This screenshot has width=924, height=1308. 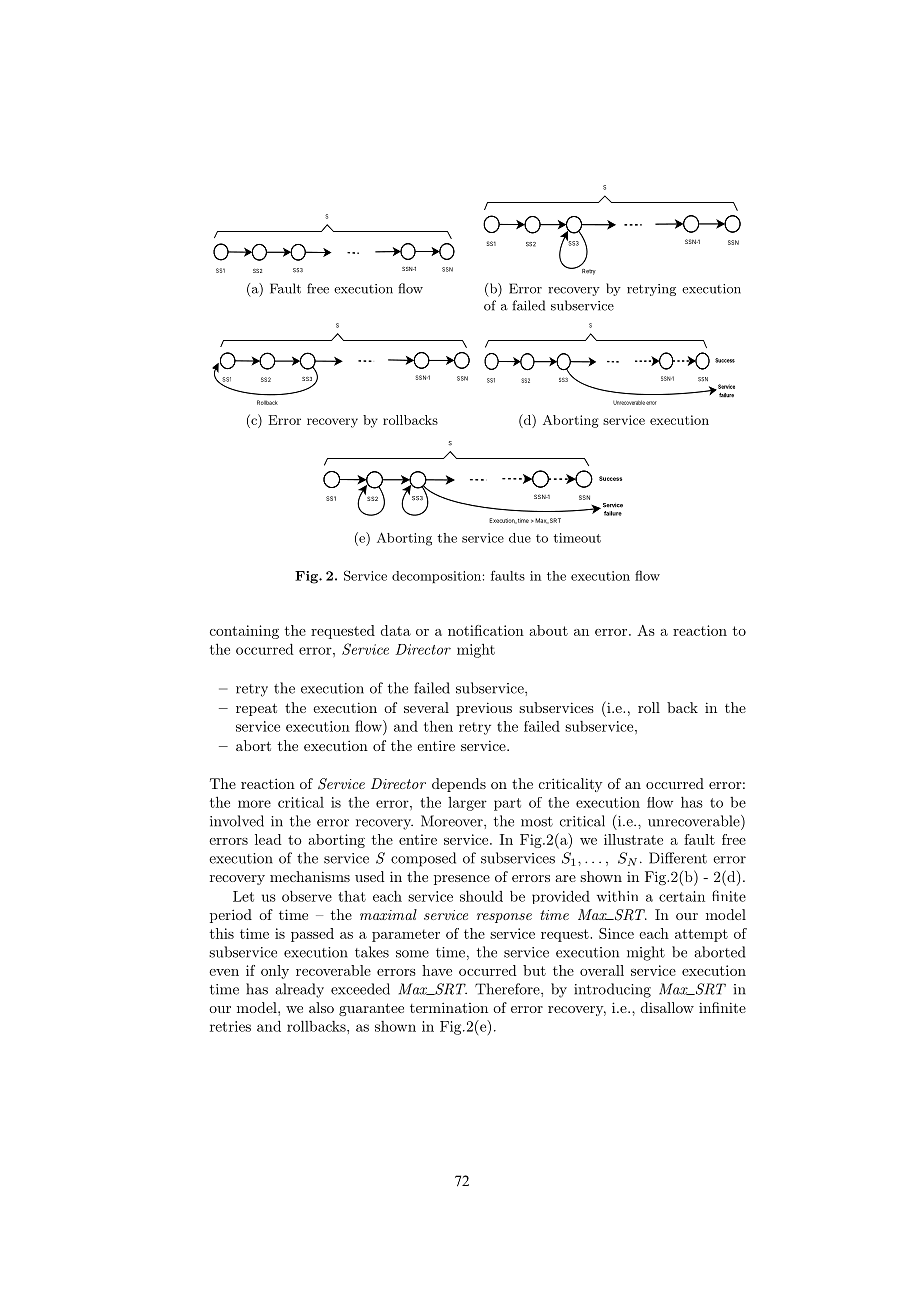 What do you see at coordinates (667, 1007) in the screenshot?
I see `disallow` at bounding box center [667, 1007].
